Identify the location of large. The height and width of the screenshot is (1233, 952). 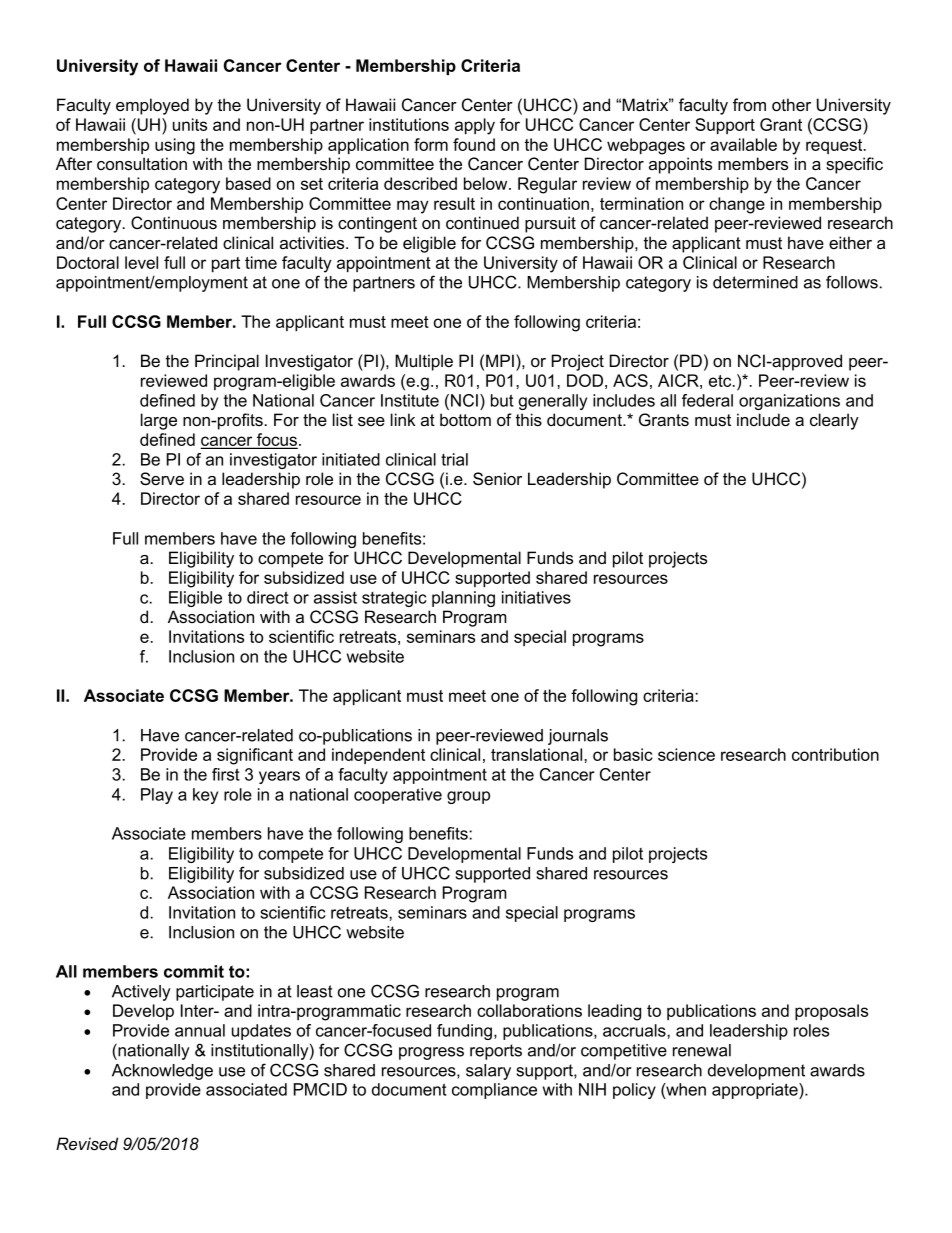
(159, 421).
